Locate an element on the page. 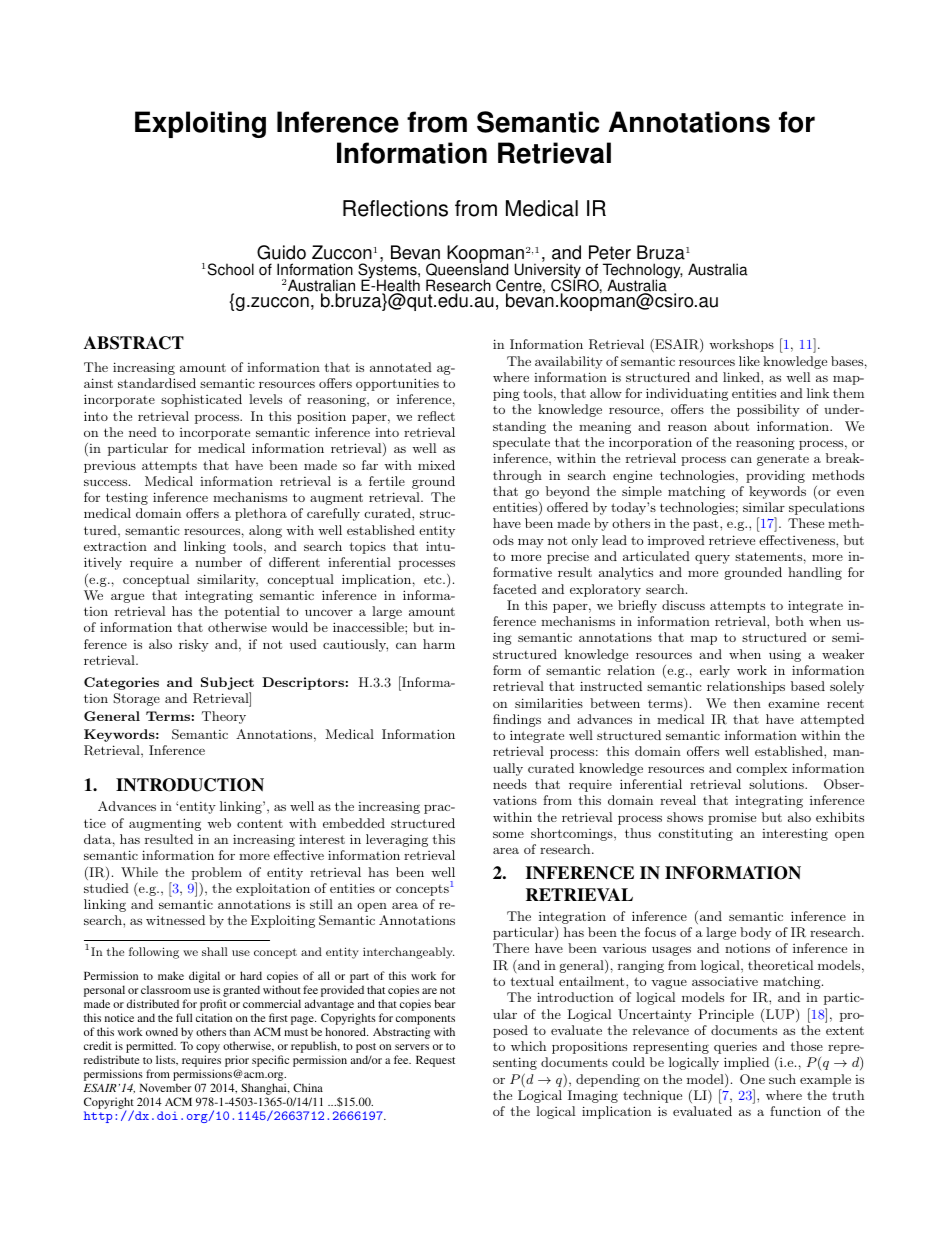  statements is located at coordinates (768, 556).
